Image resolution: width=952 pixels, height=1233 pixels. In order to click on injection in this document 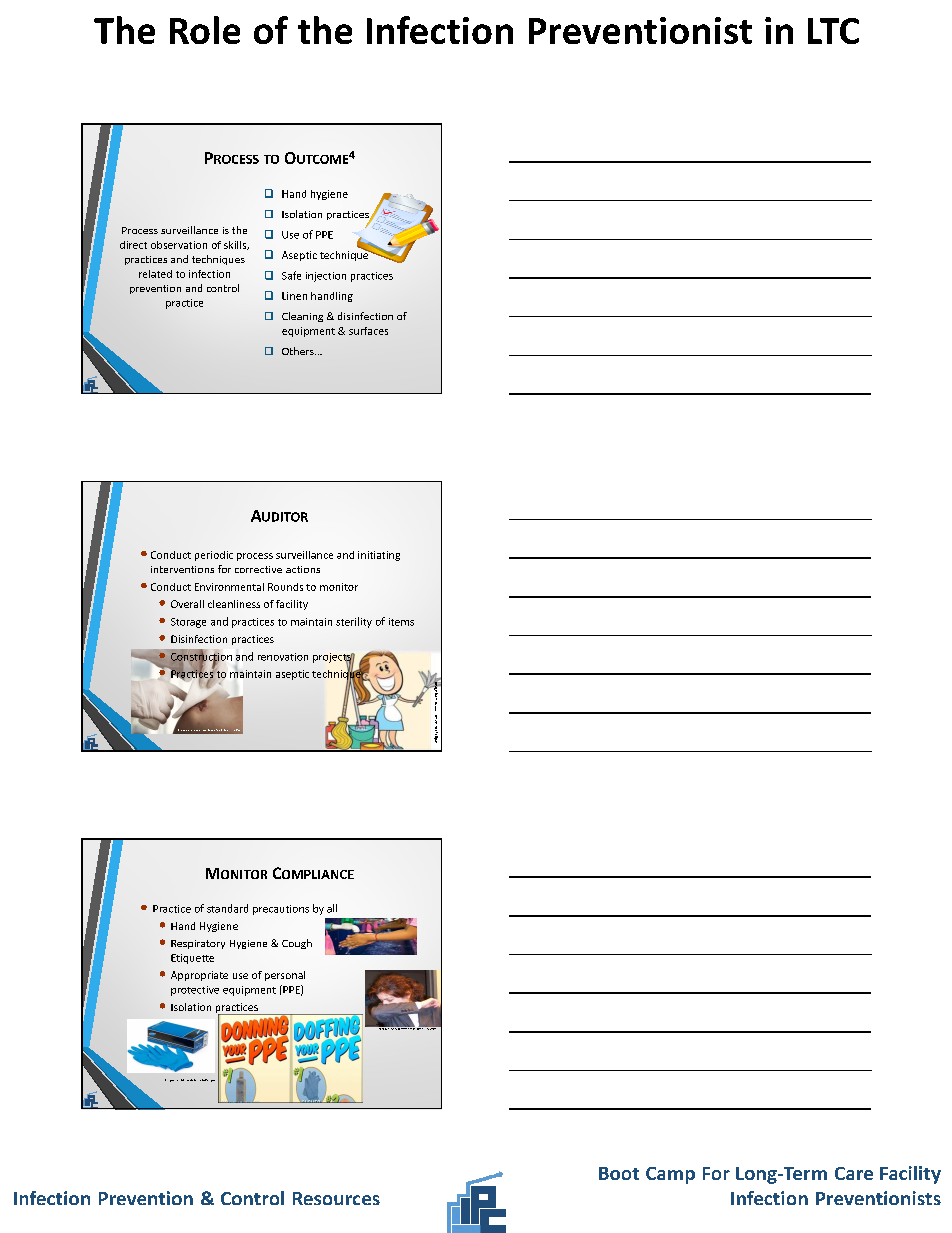, I will do `click(326, 277)`.
